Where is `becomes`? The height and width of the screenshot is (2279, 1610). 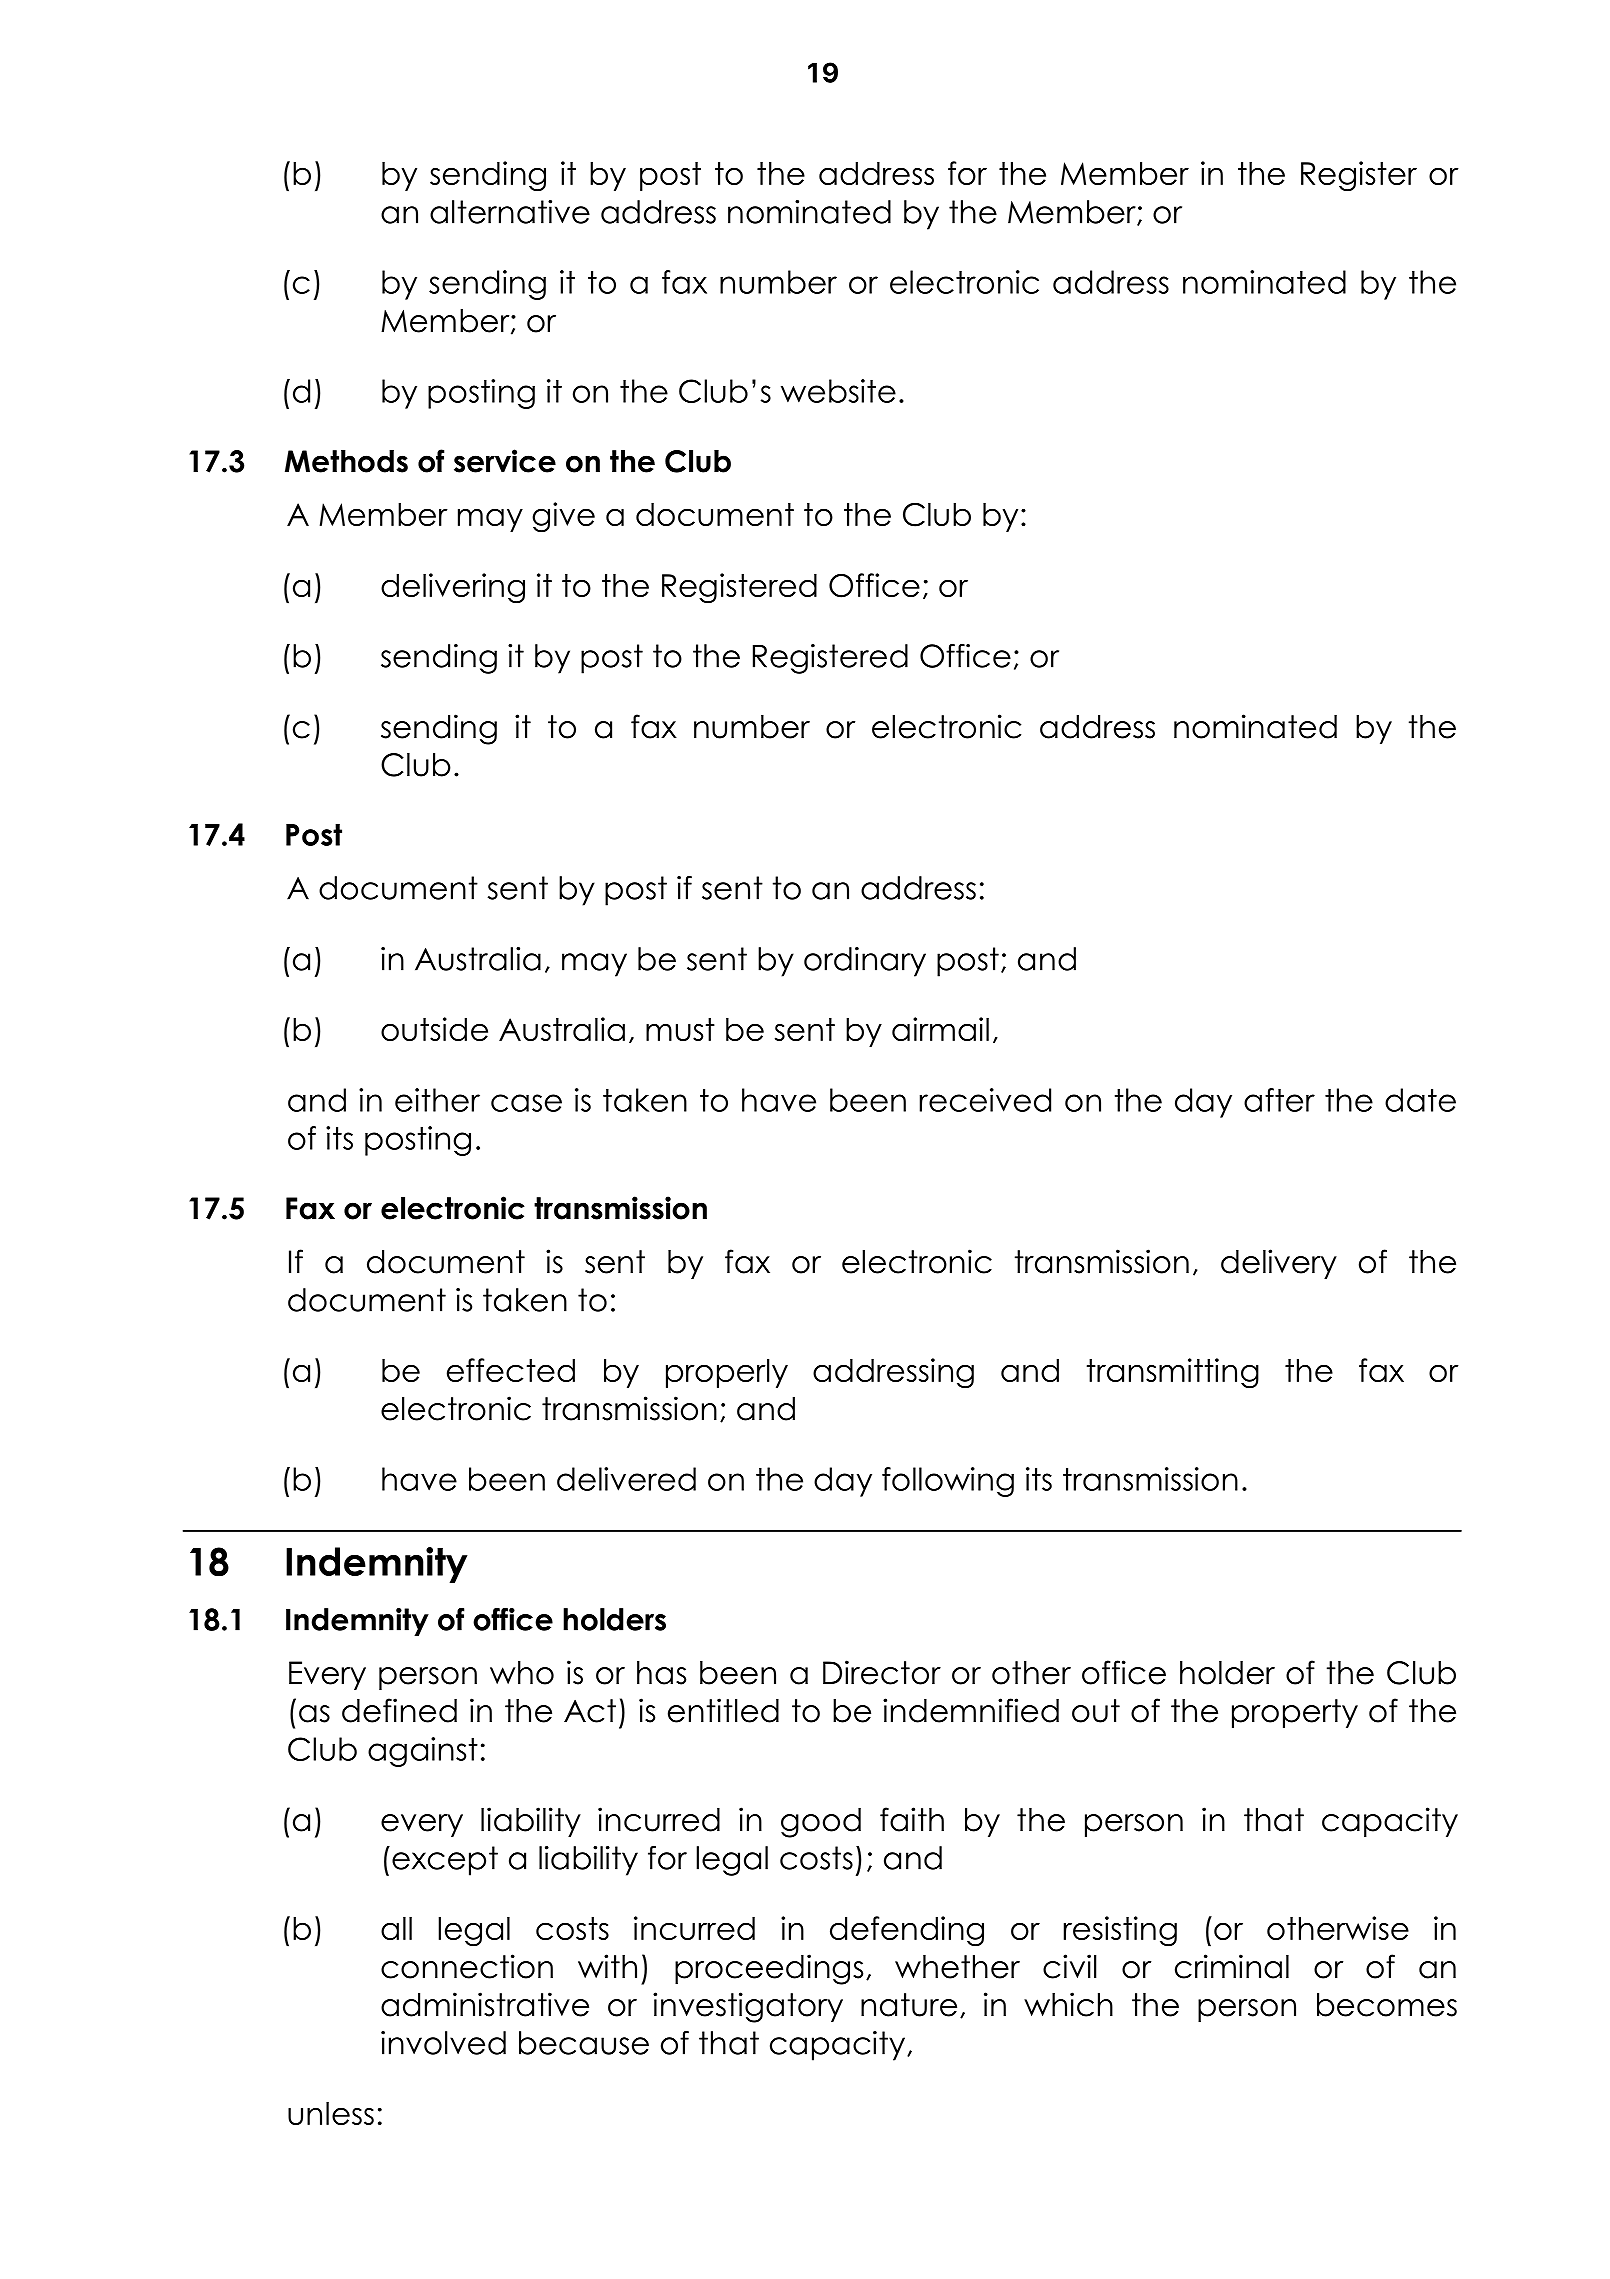 becomes is located at coordinates (1387, 2005).
